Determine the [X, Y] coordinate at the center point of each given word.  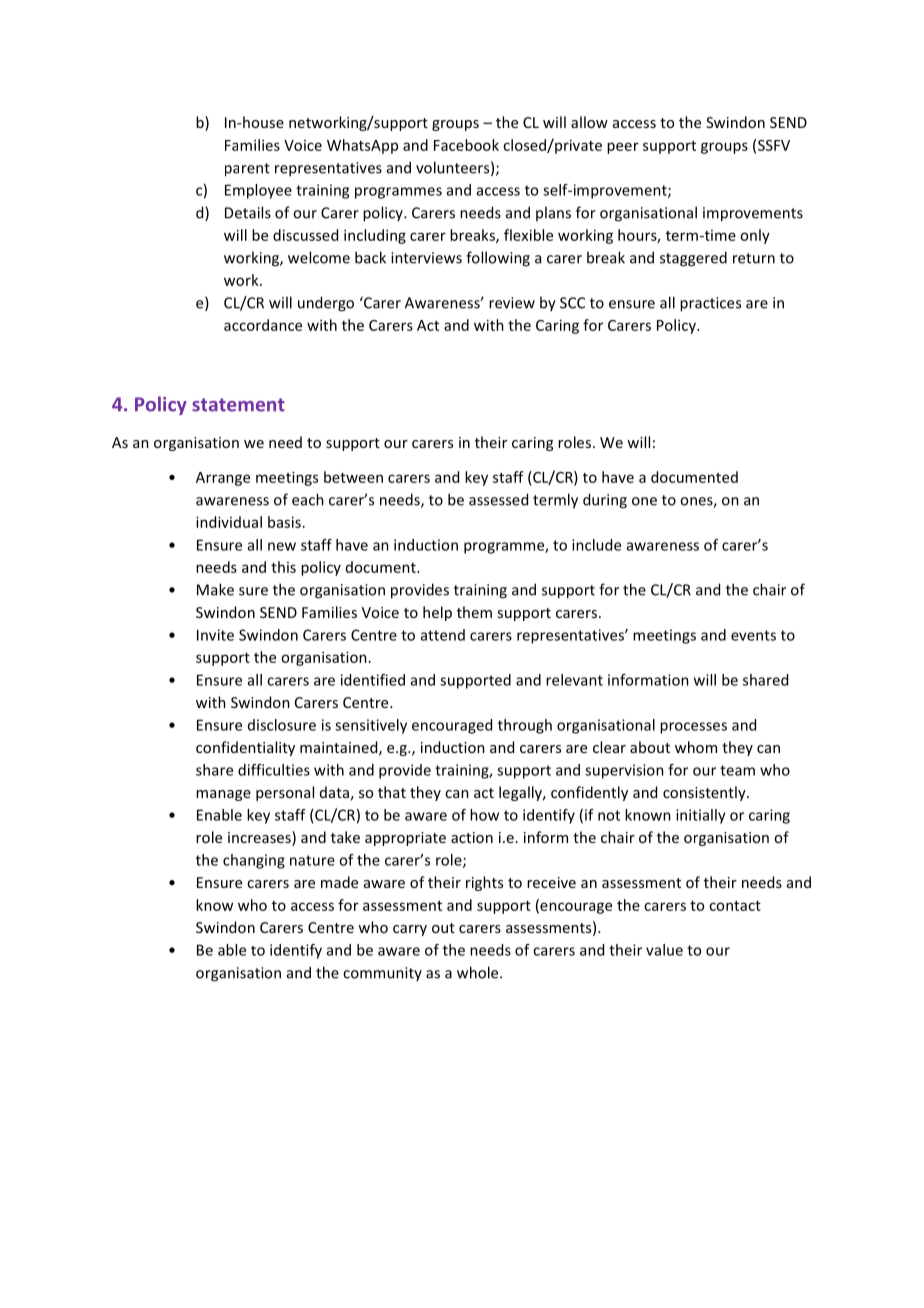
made [339, 882]
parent [247, 170]
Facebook [466, 145]
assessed [498, 499]
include [596, 545]
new [282, 546]
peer [623, 148]
